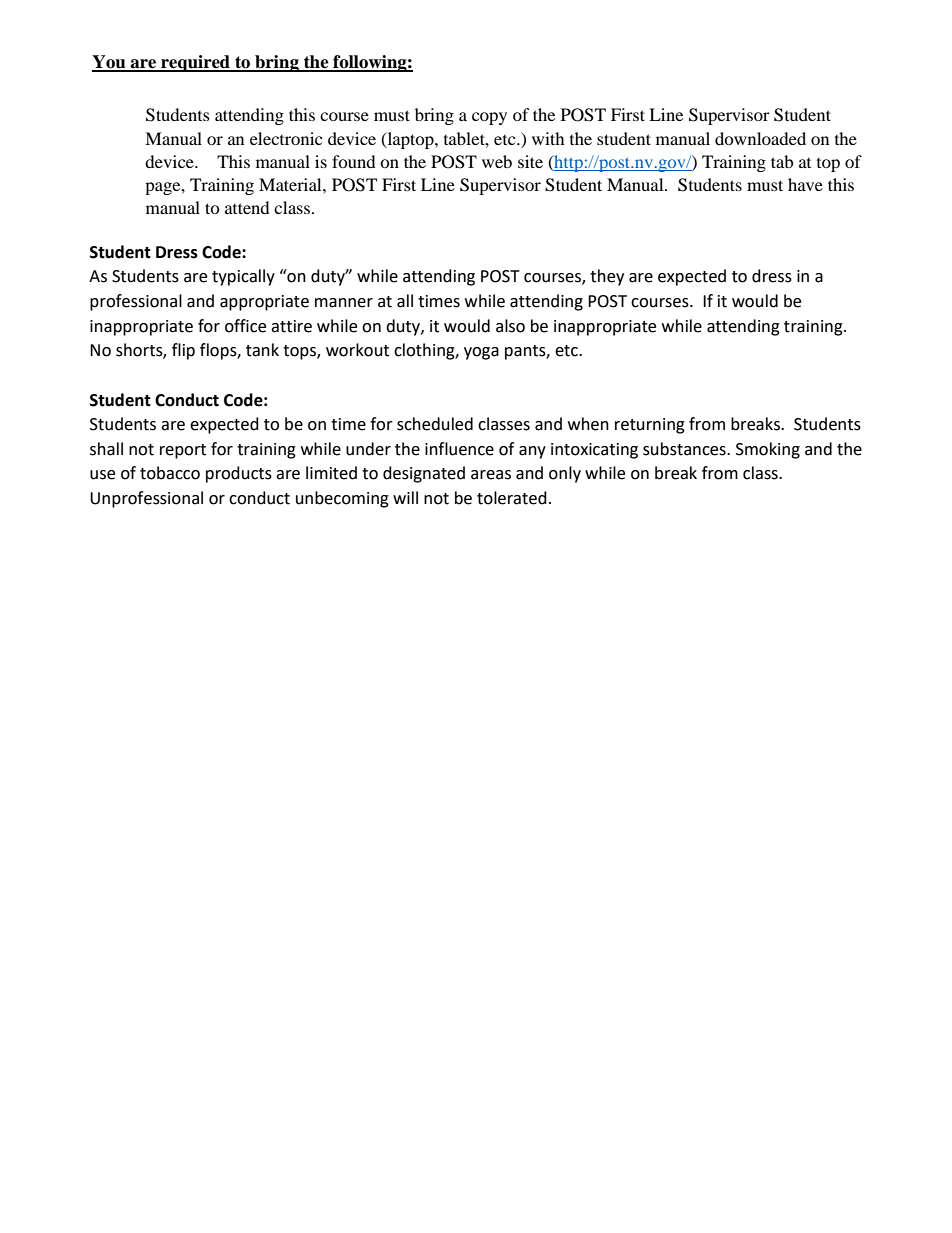 The image size is (952, 1233). What do you see at coordinates (768, 450) in the page?
I see `Smoking` at bounding box center [768, 450].
